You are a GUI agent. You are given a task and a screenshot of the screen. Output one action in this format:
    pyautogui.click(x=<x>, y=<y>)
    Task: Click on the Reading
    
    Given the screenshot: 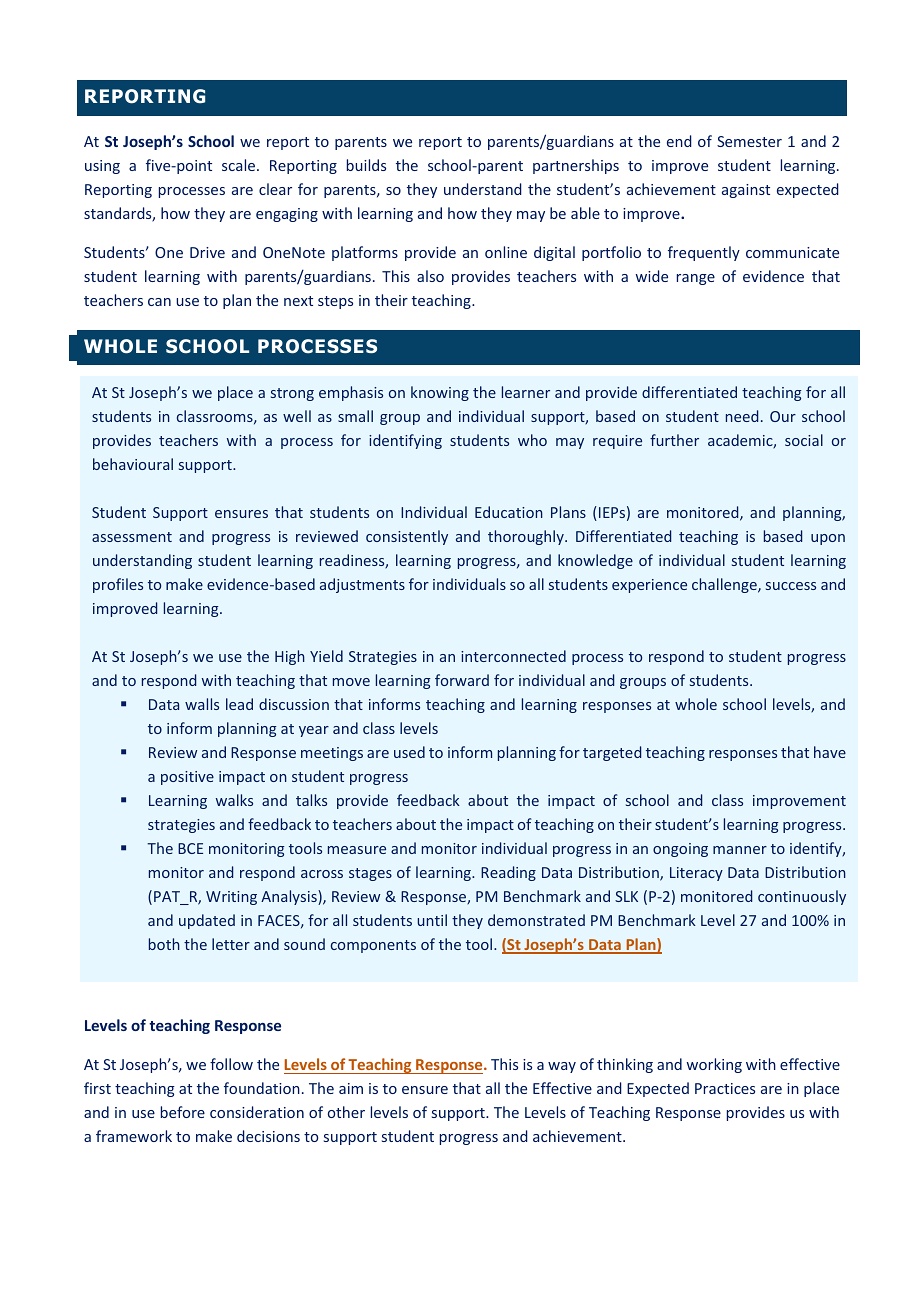 What is the action you would take?
    pyautogui.click(x=508, y=873)
